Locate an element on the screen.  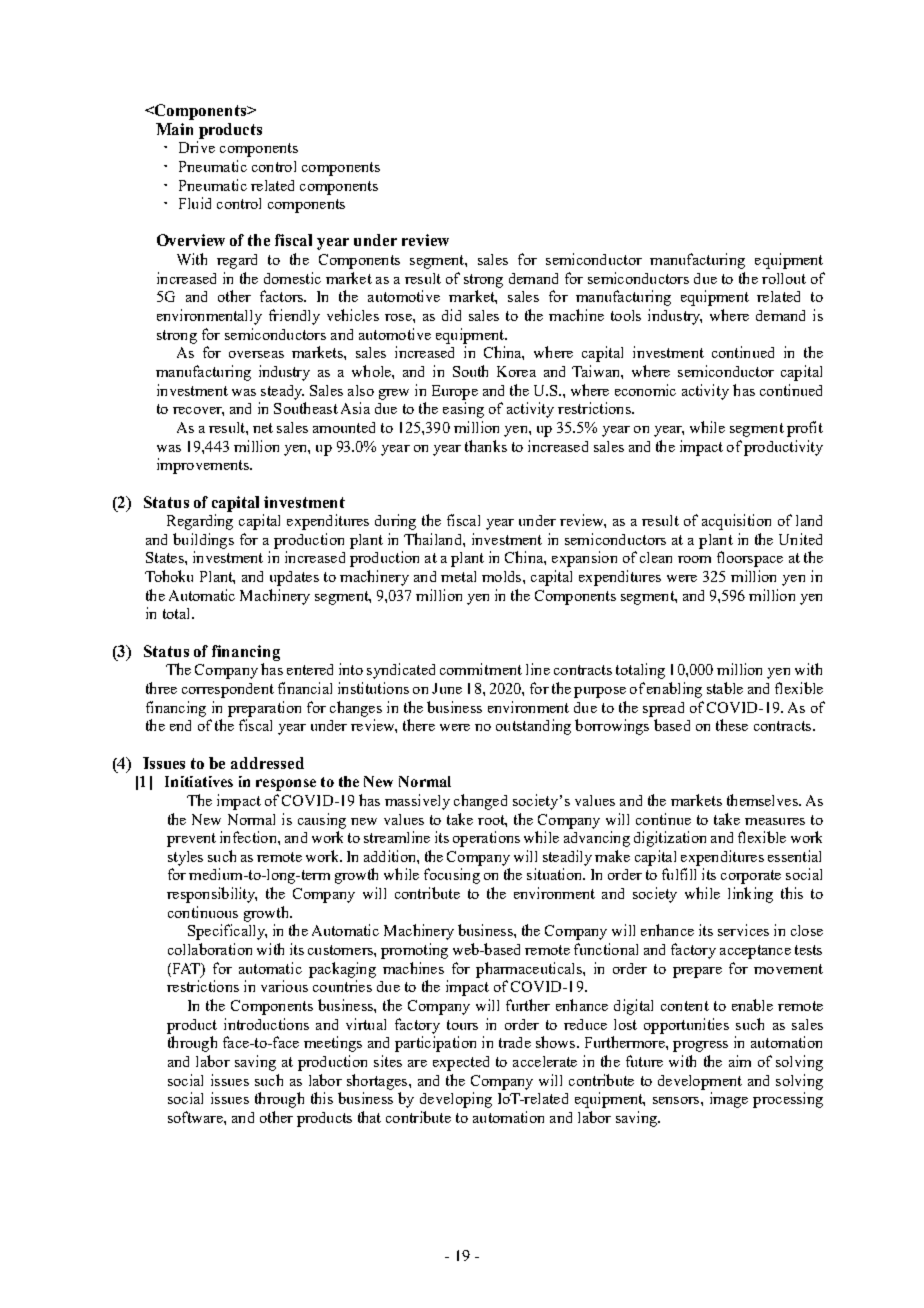
commitment is located at coordinates (481, 669).
